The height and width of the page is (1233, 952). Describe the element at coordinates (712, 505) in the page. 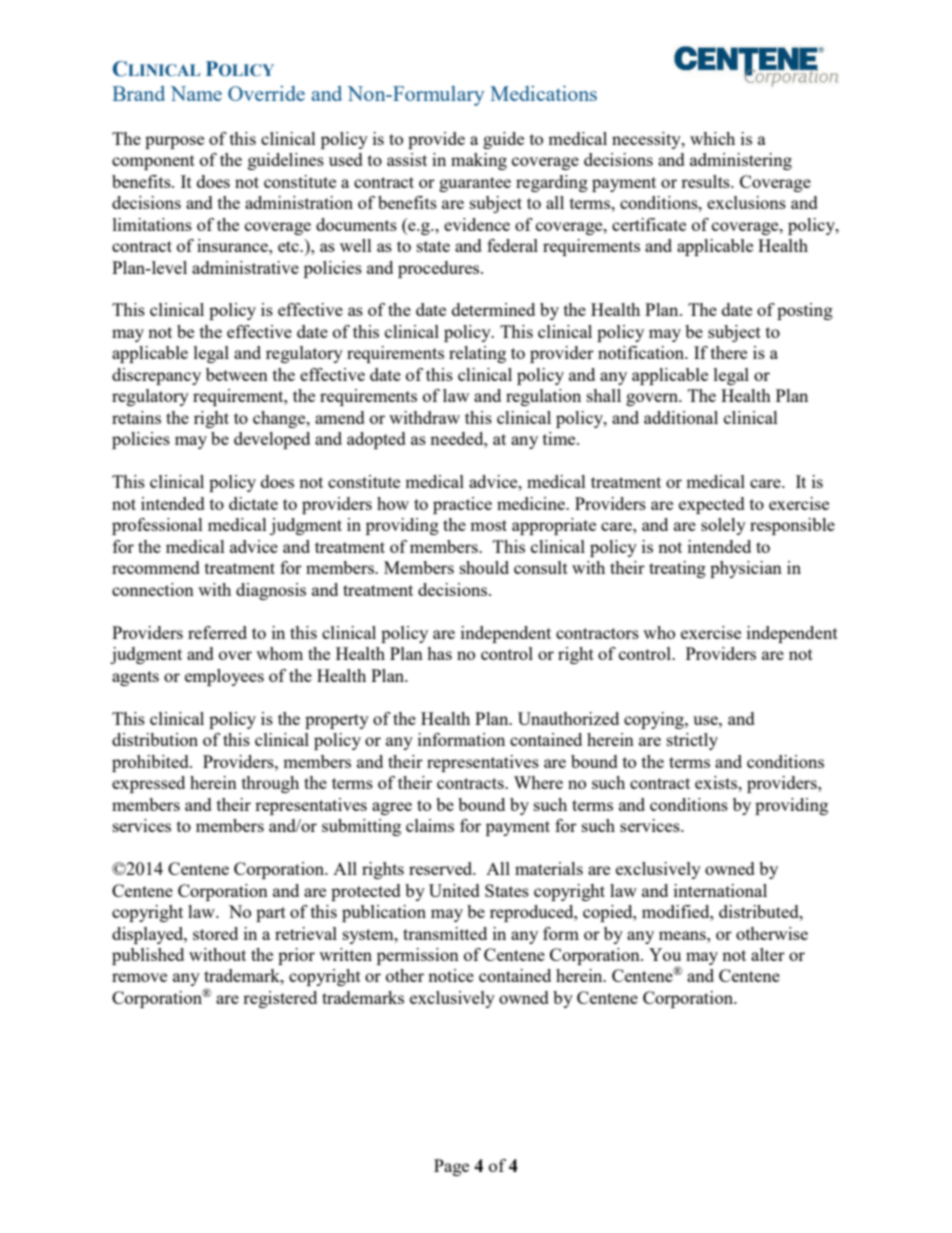

I see `expected` at that location.
